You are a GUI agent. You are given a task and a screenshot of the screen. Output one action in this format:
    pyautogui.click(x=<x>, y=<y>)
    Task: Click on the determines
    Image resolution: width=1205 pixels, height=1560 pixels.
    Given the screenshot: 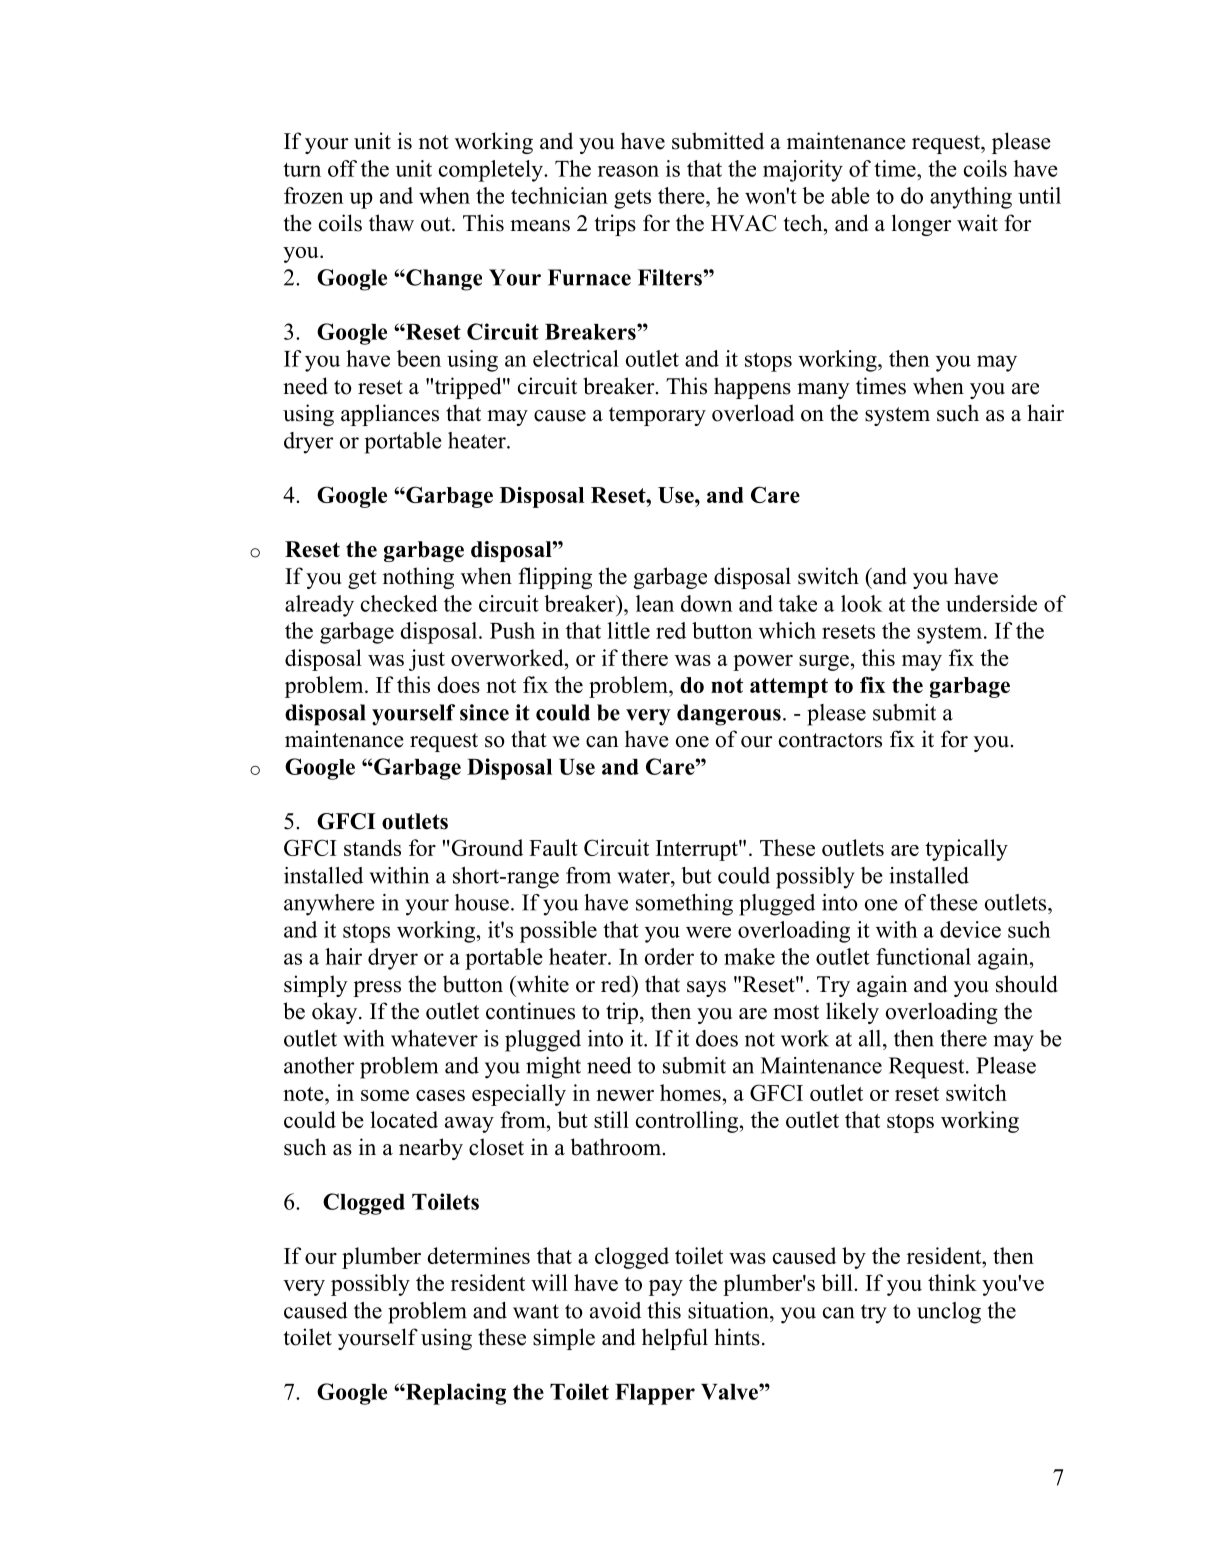 What is the action you would take?
    pyautogui.click(x=479, y=1255)
